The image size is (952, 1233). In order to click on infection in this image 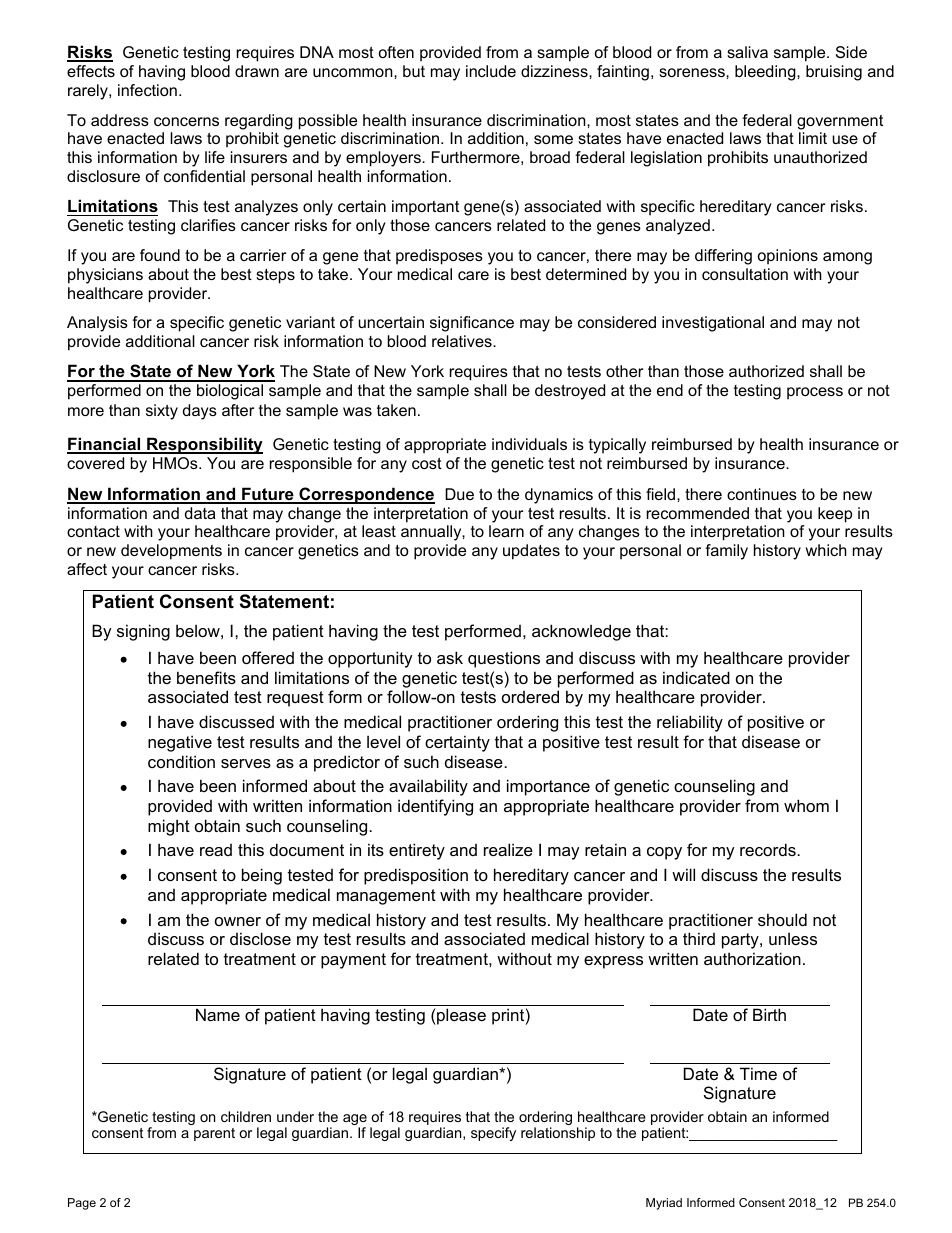, I will do `click(147, 90)`.
